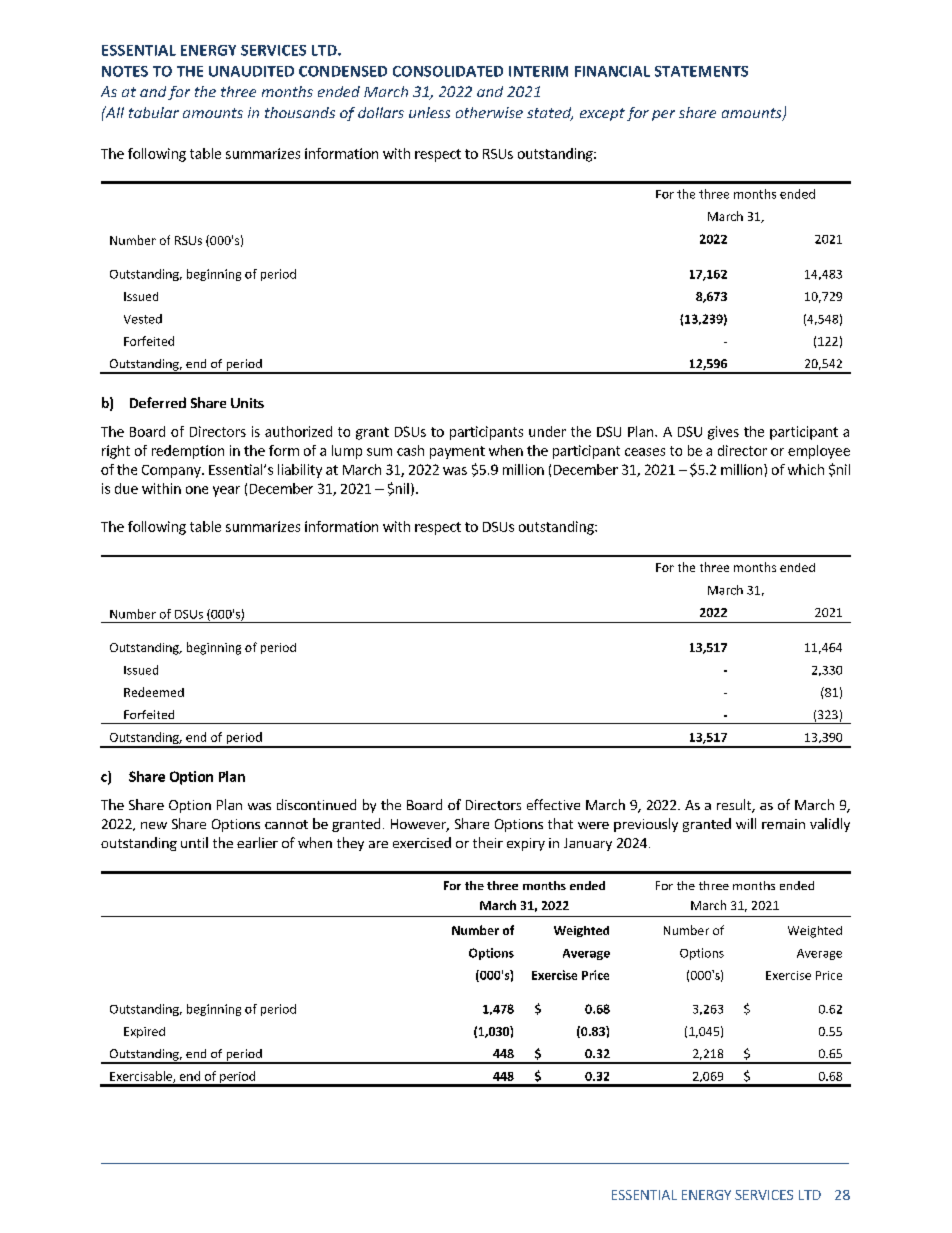 The image size is (952, 1233). What do you see at coordinates (723, 433) in the document?
I see `gives` at bounding box center [723, 433].
